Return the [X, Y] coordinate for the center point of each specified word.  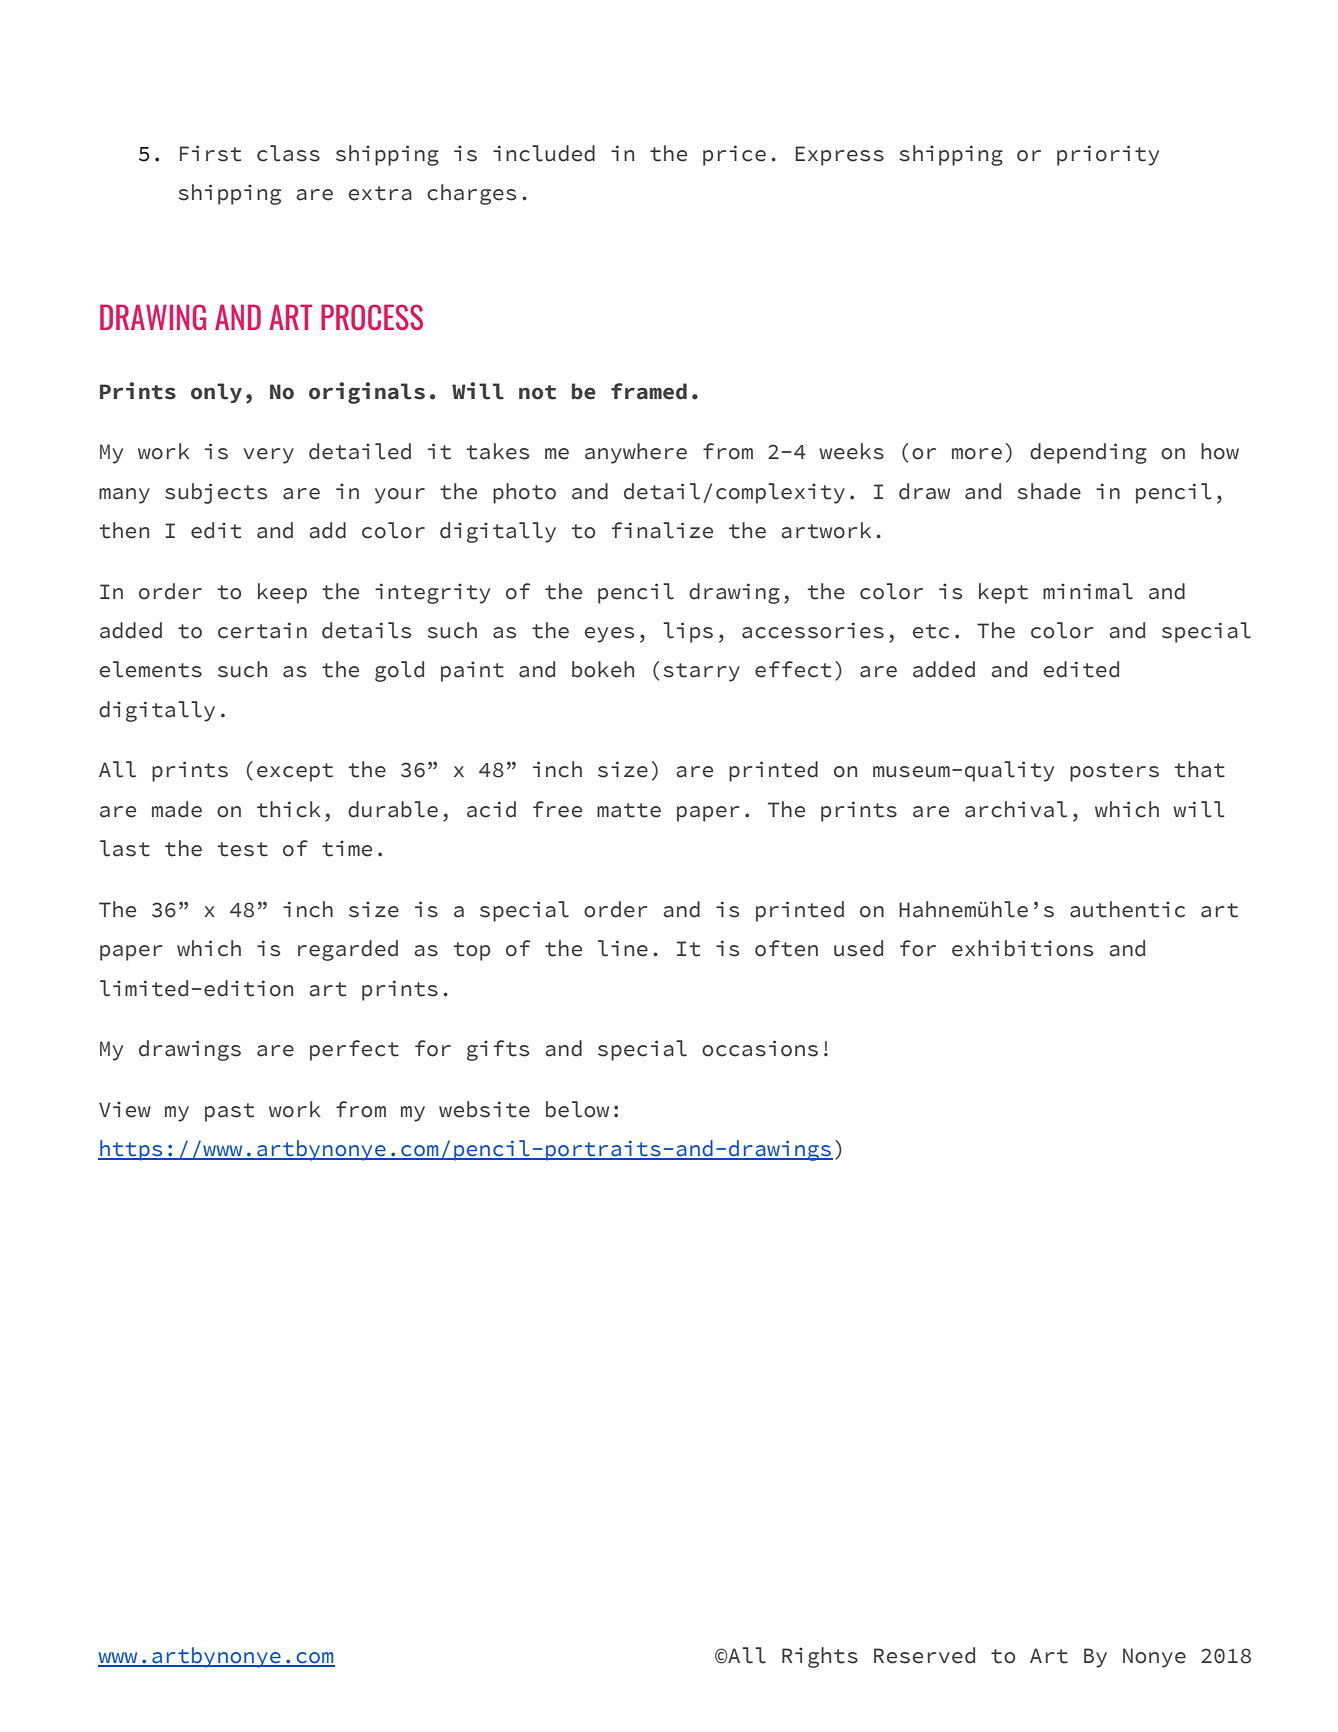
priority [1108, 155]
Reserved [924, 1655]
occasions [760, 1048]
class [288, 153]
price [734, 155]
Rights [820, 1657]
